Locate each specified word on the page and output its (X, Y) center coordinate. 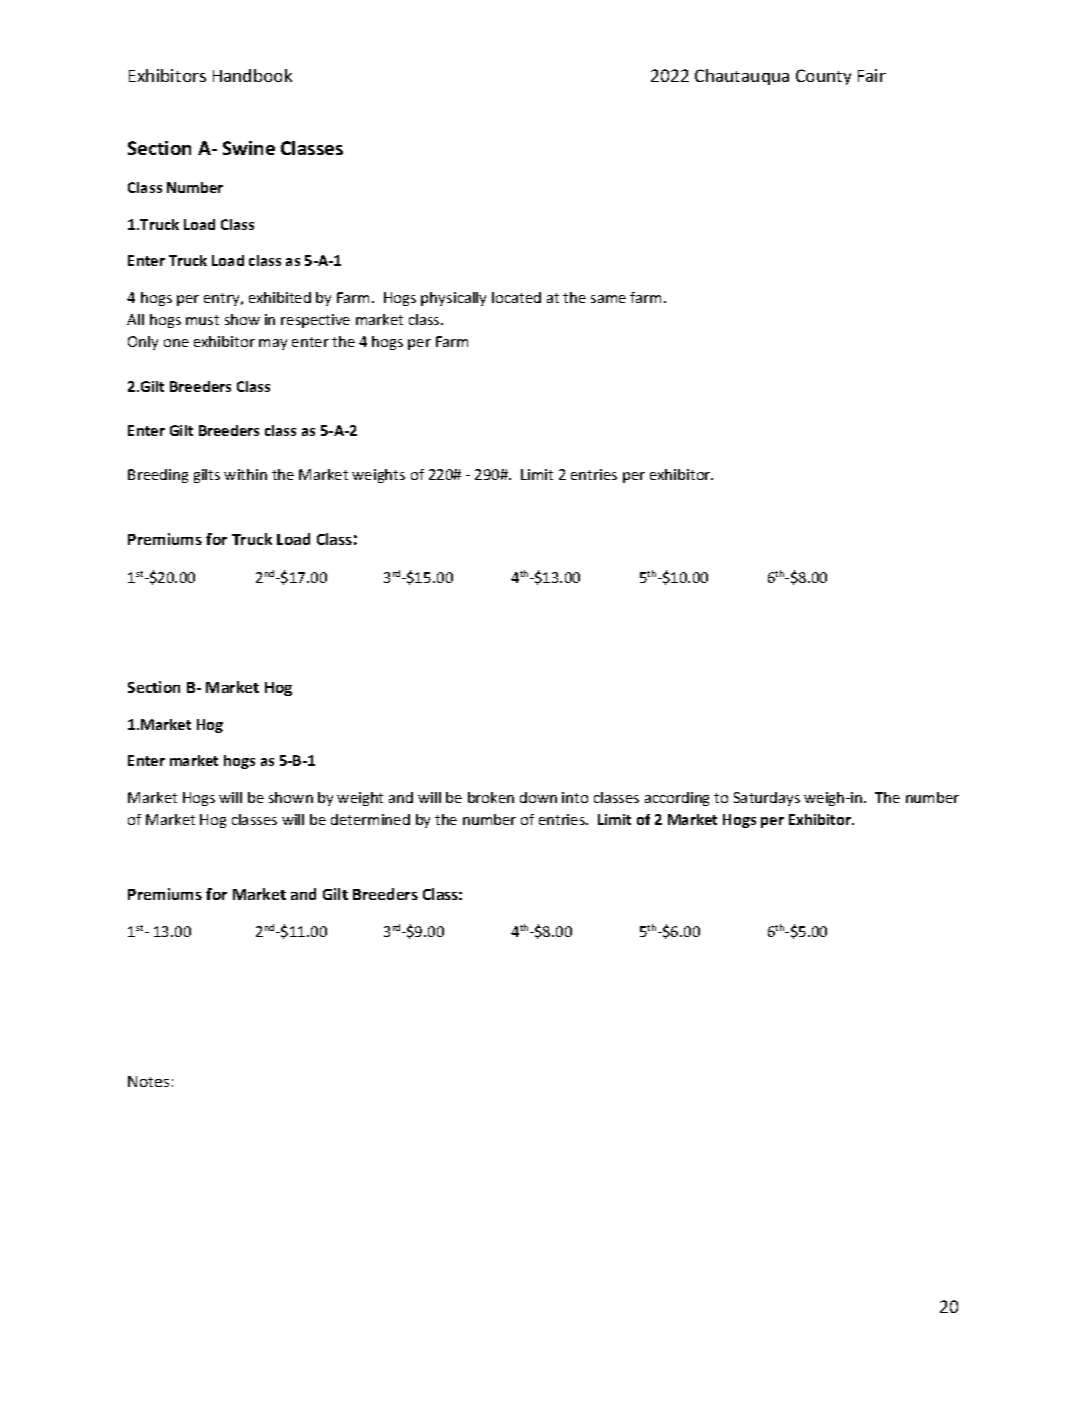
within (245, 474)
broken (491, 797)
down (538, 797)
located (516, 297)
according (677, 799)
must (202, 320)
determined (370, 819)
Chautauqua (742, 77)
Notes (148, 1081)
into (575, 797)
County (823, 77)
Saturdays (767, 799)
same (608, 299)
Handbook (252, 75)
